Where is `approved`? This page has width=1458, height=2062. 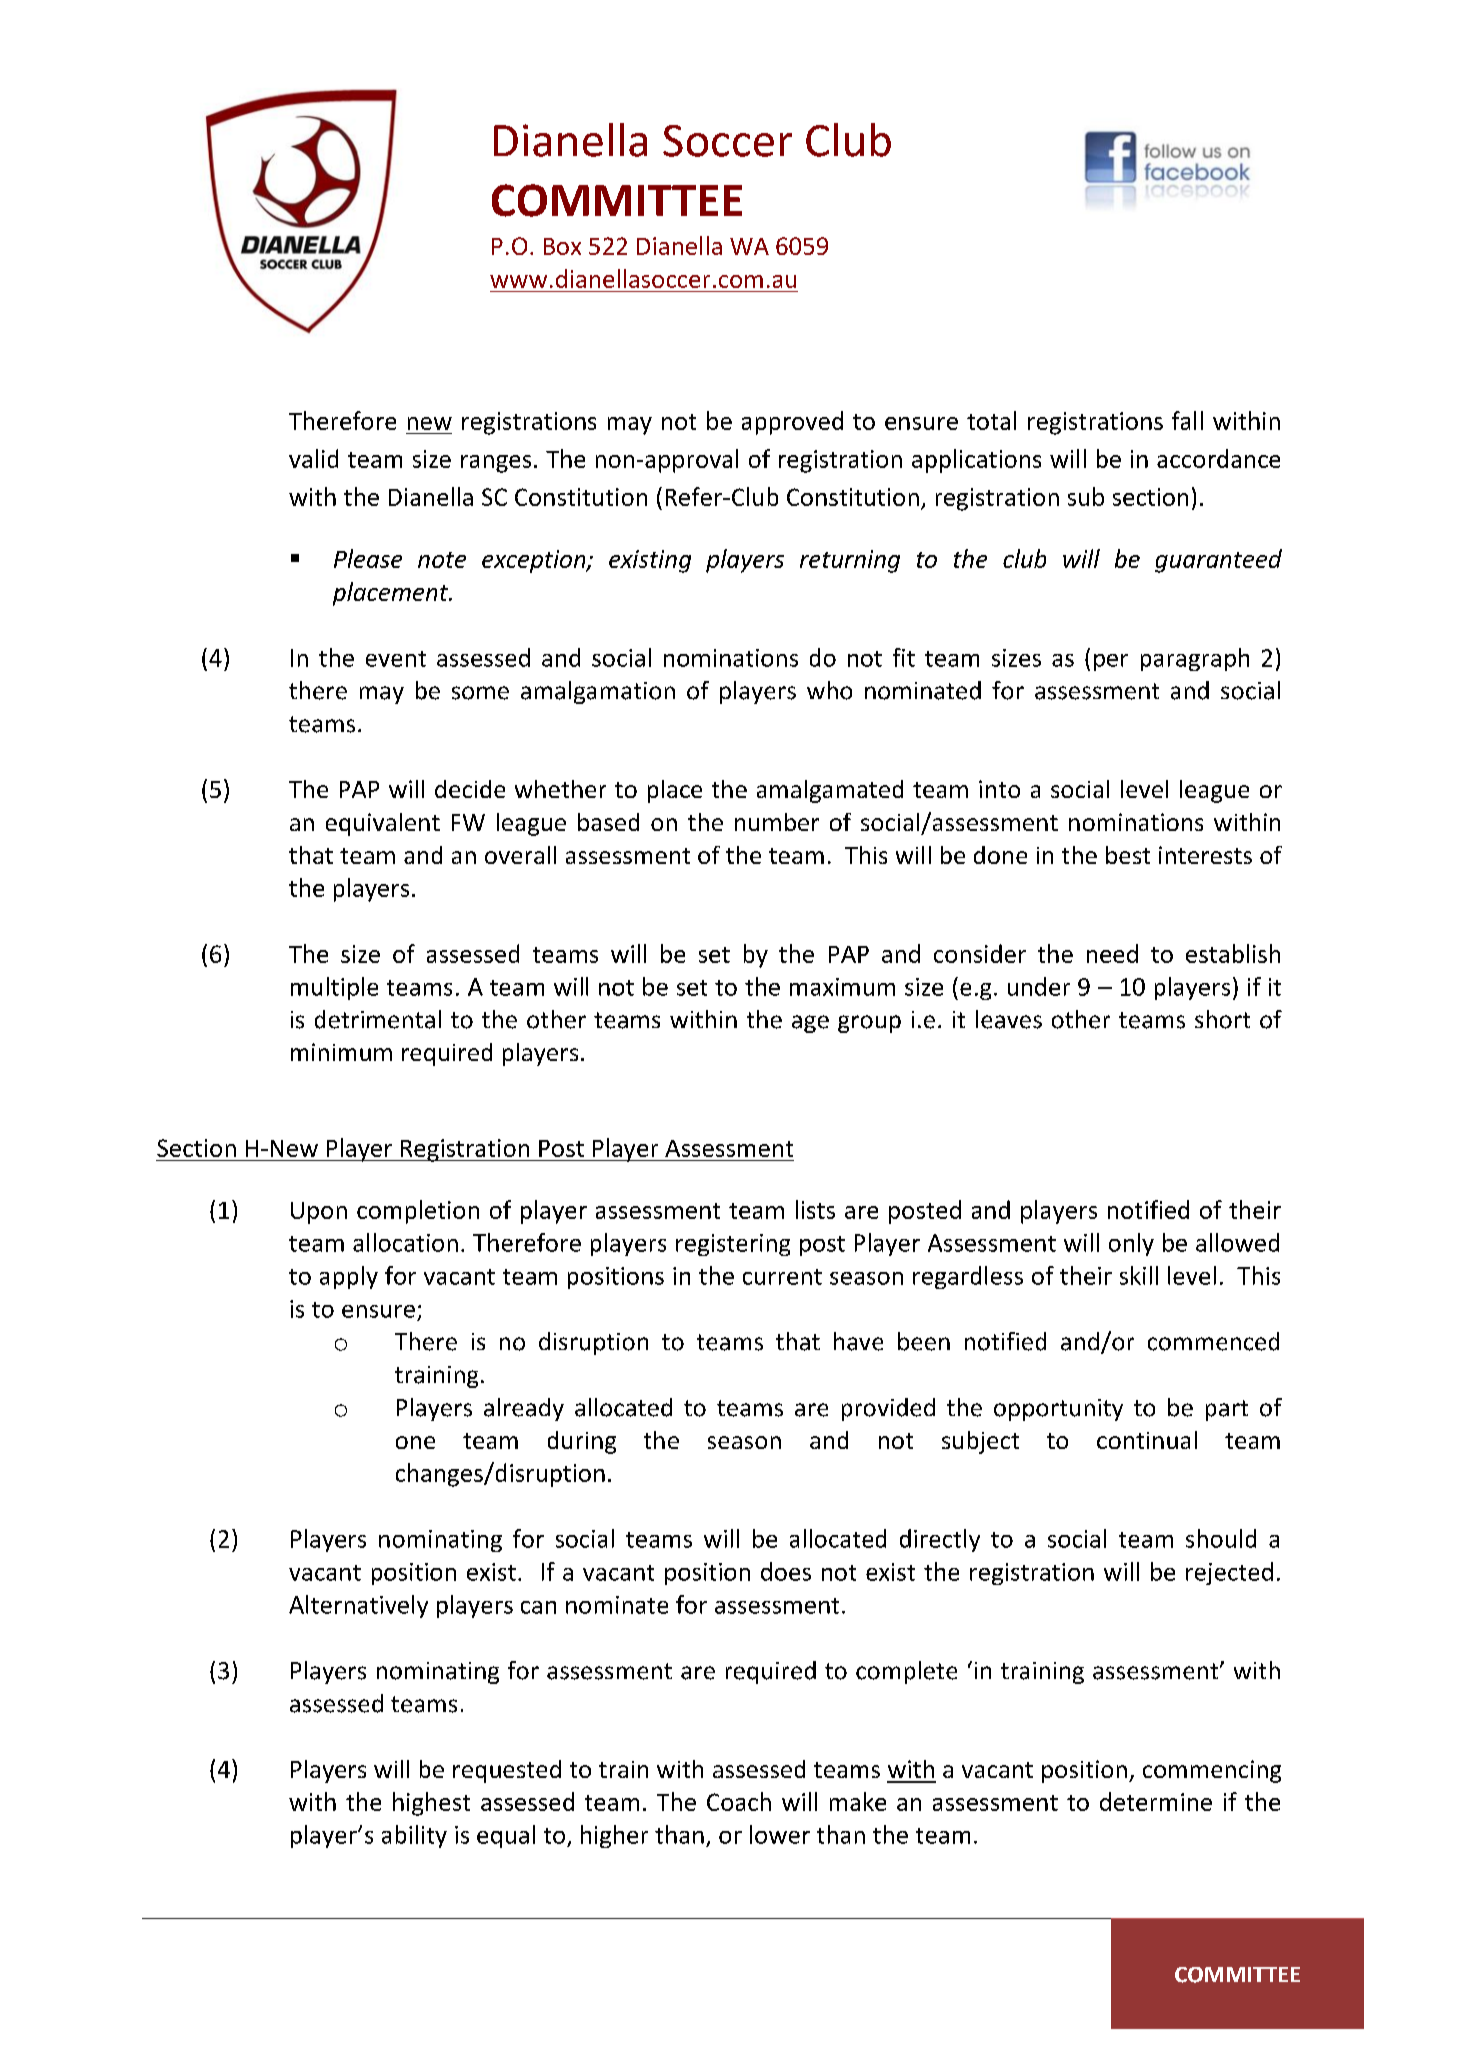 approved is located at coordinates (792, 423).
